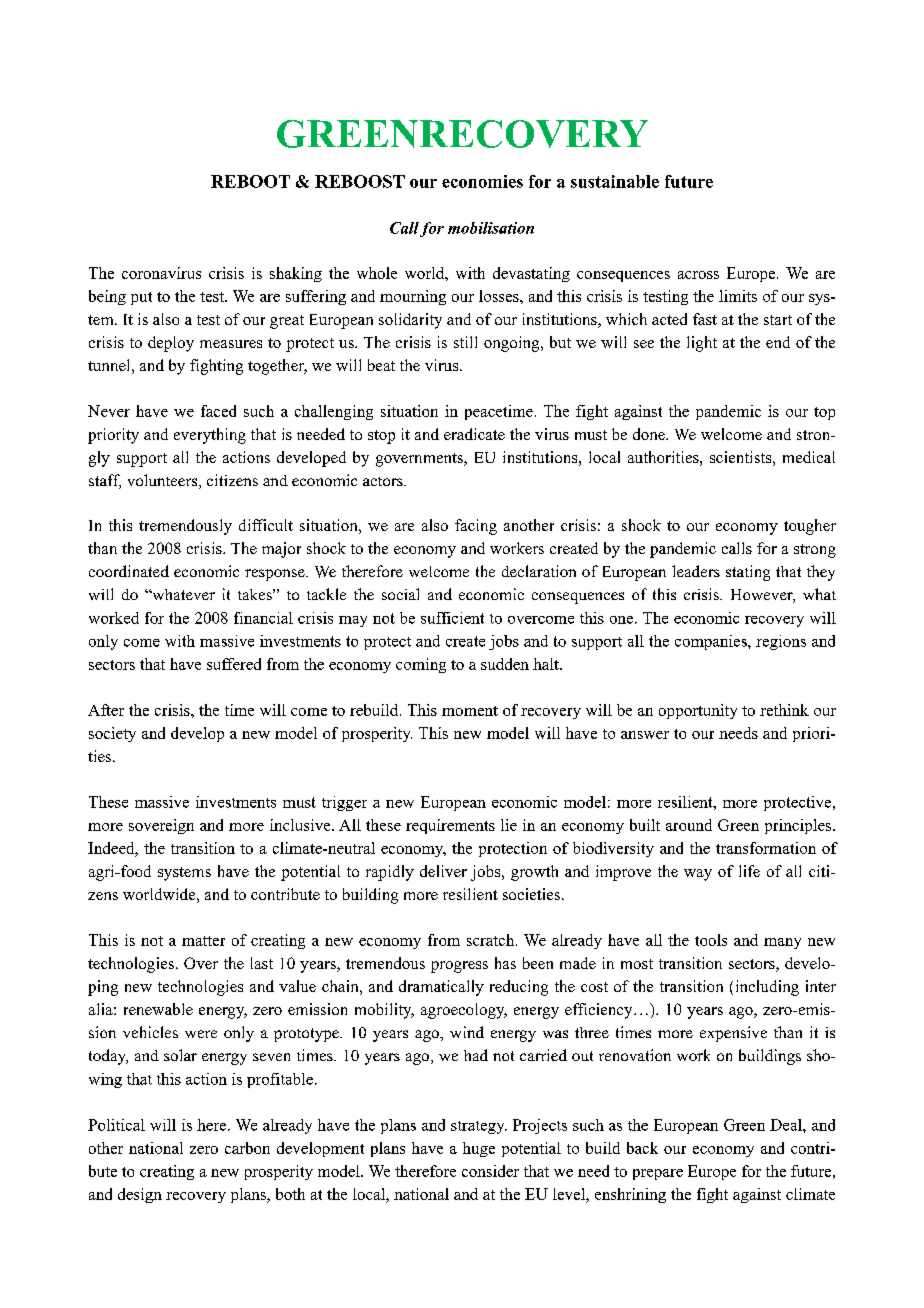 This screenshot has height=1308, width=924. I want to click on society, so click(112, 734).
